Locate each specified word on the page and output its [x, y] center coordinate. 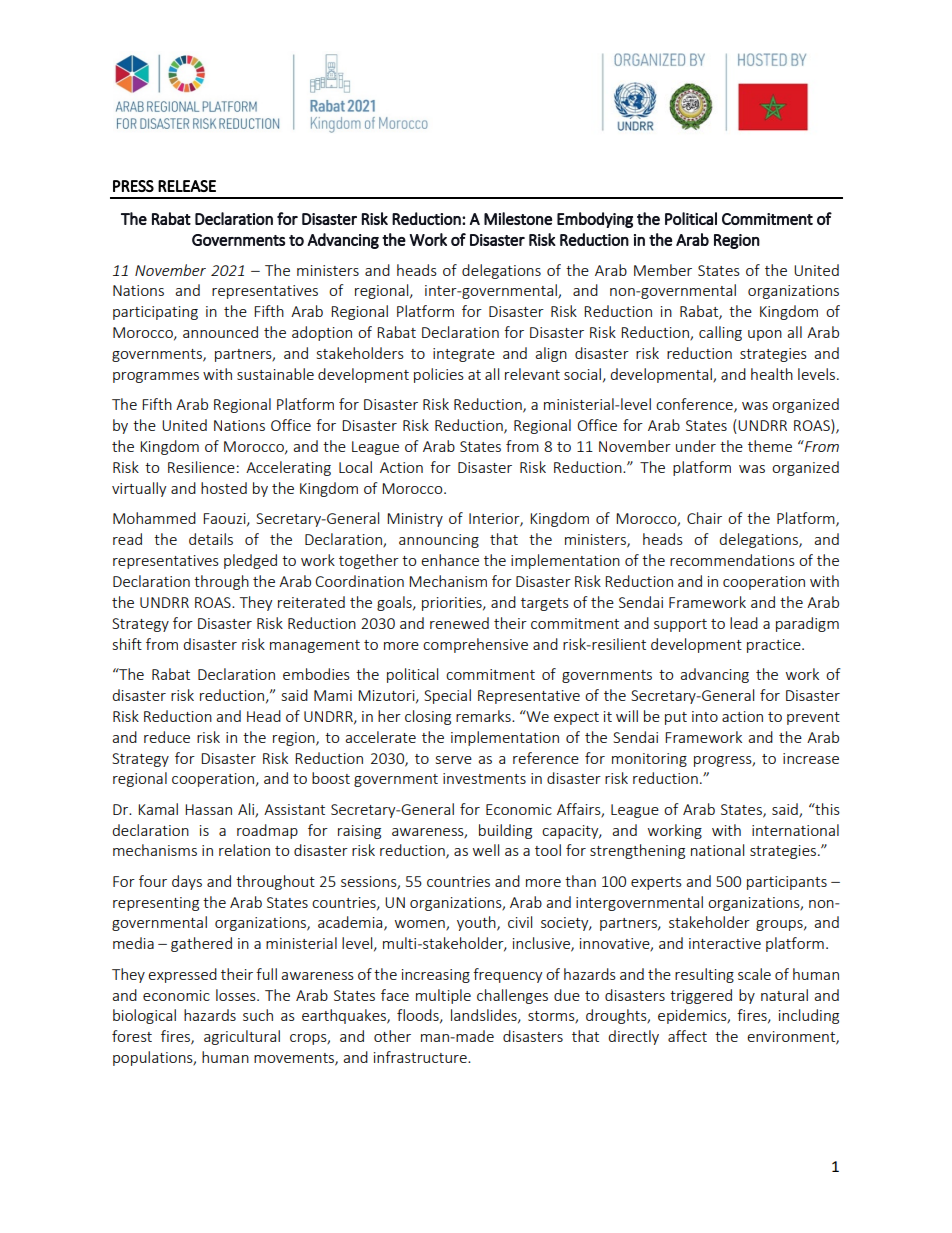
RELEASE [187, 186]
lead [744, 623]
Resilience [201, 467]
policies [439, 375]
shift [127, 644]
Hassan [208, 809]
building [505, 831]
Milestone [518, 218]
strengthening [637, 851]
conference [695, 405]
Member [663, 270]
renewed [459, 623]
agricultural [242, 1037]
